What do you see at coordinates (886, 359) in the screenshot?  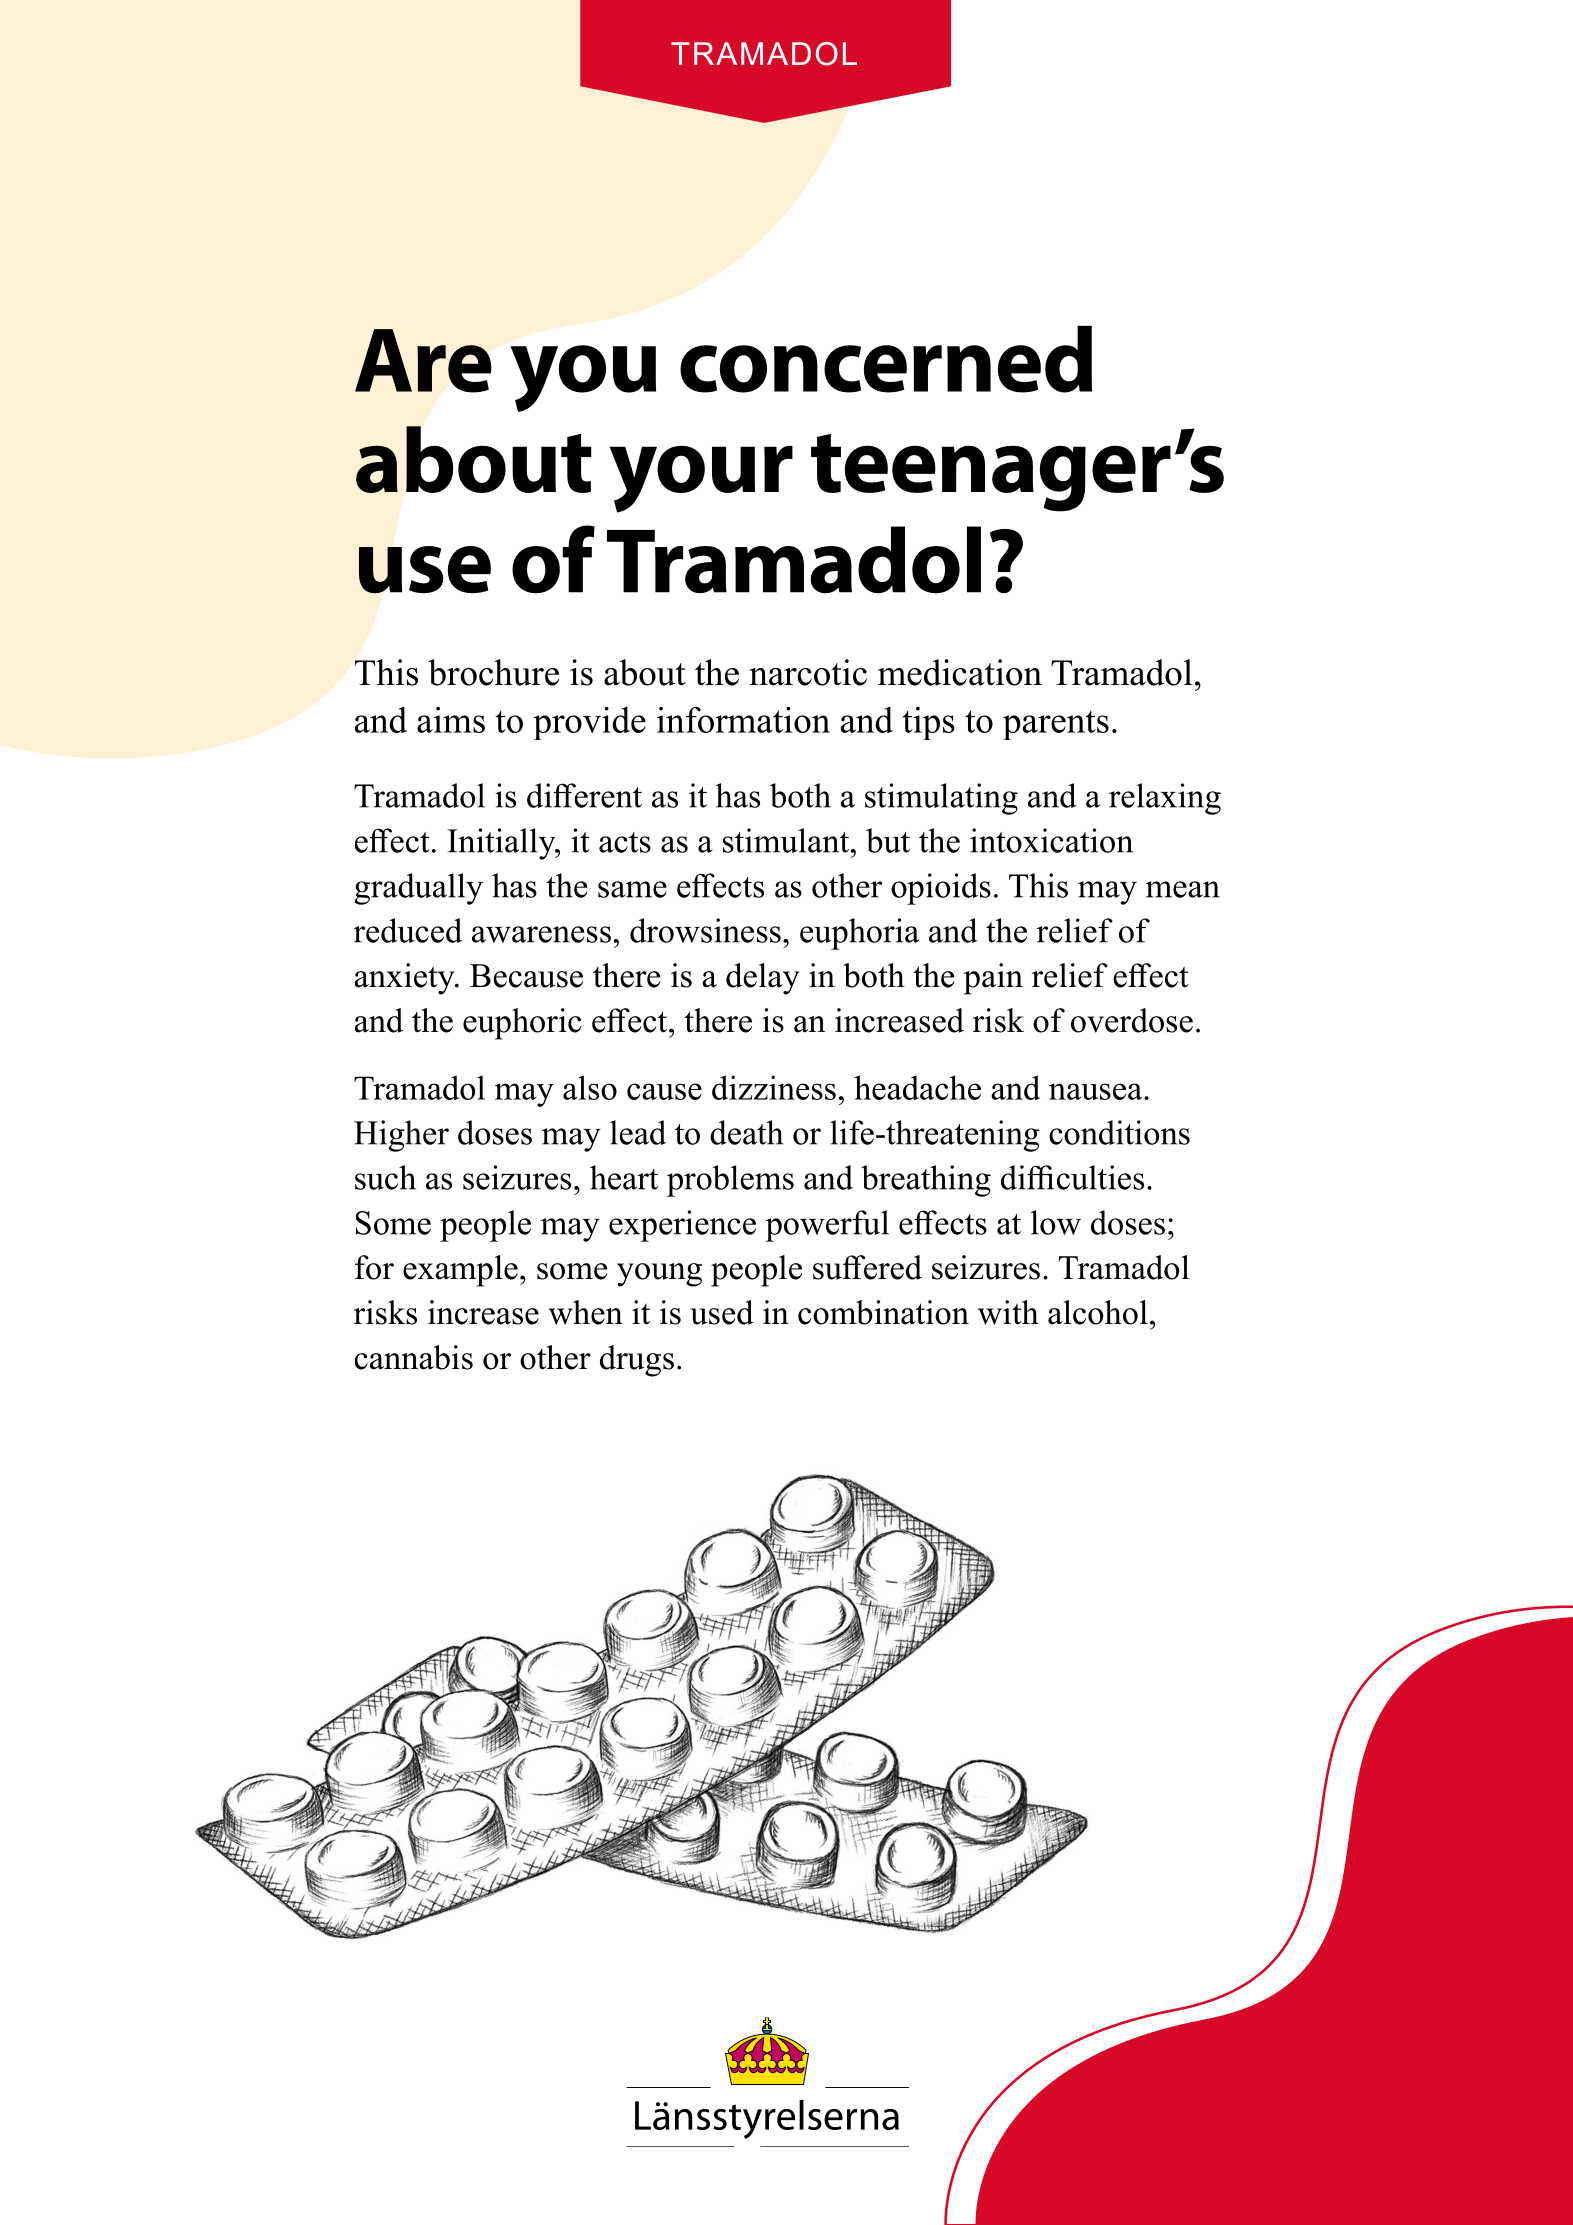 I see `concerned` at bounding box center [886, 359].
